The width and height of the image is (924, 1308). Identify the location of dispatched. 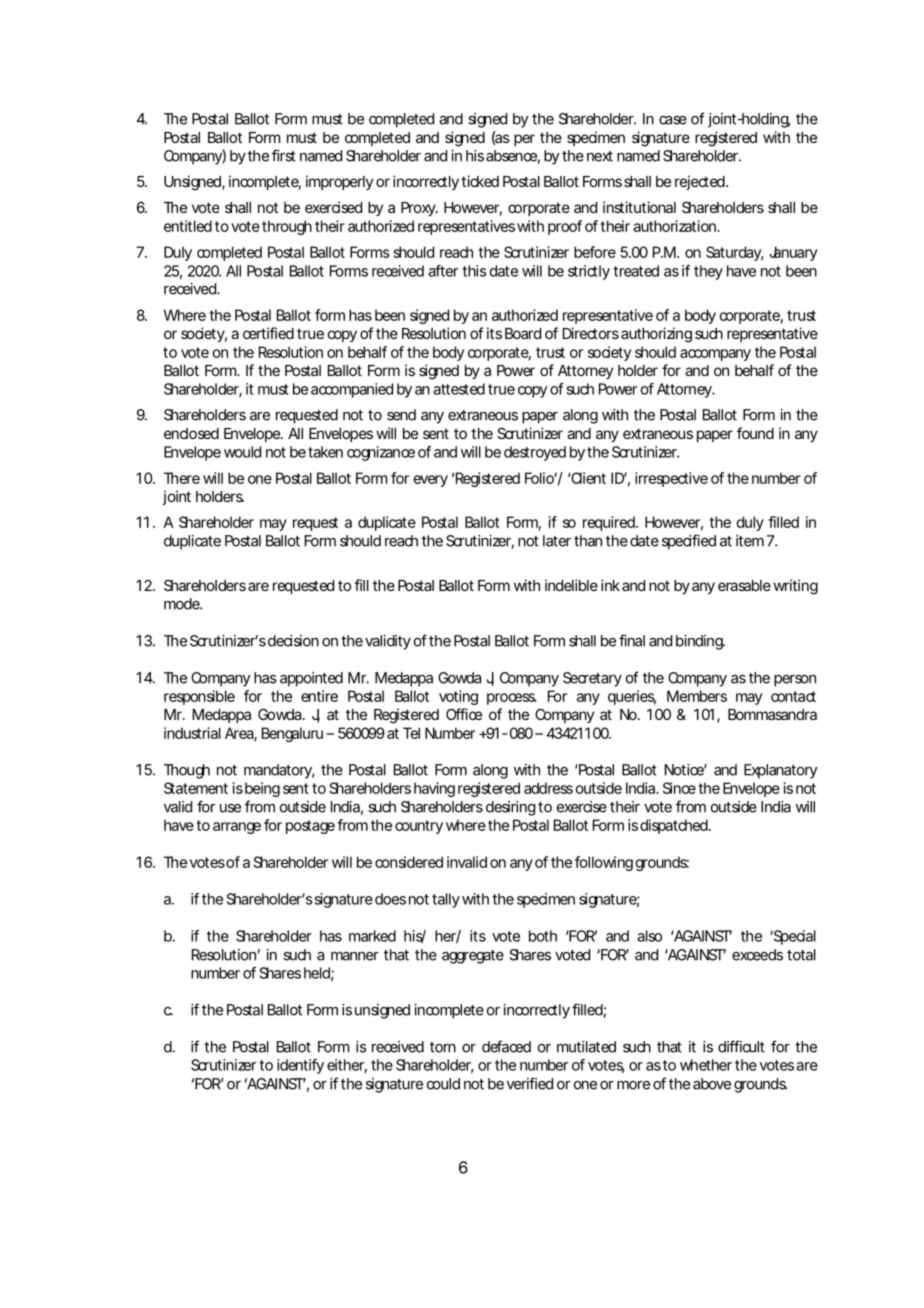
(675, 826).
